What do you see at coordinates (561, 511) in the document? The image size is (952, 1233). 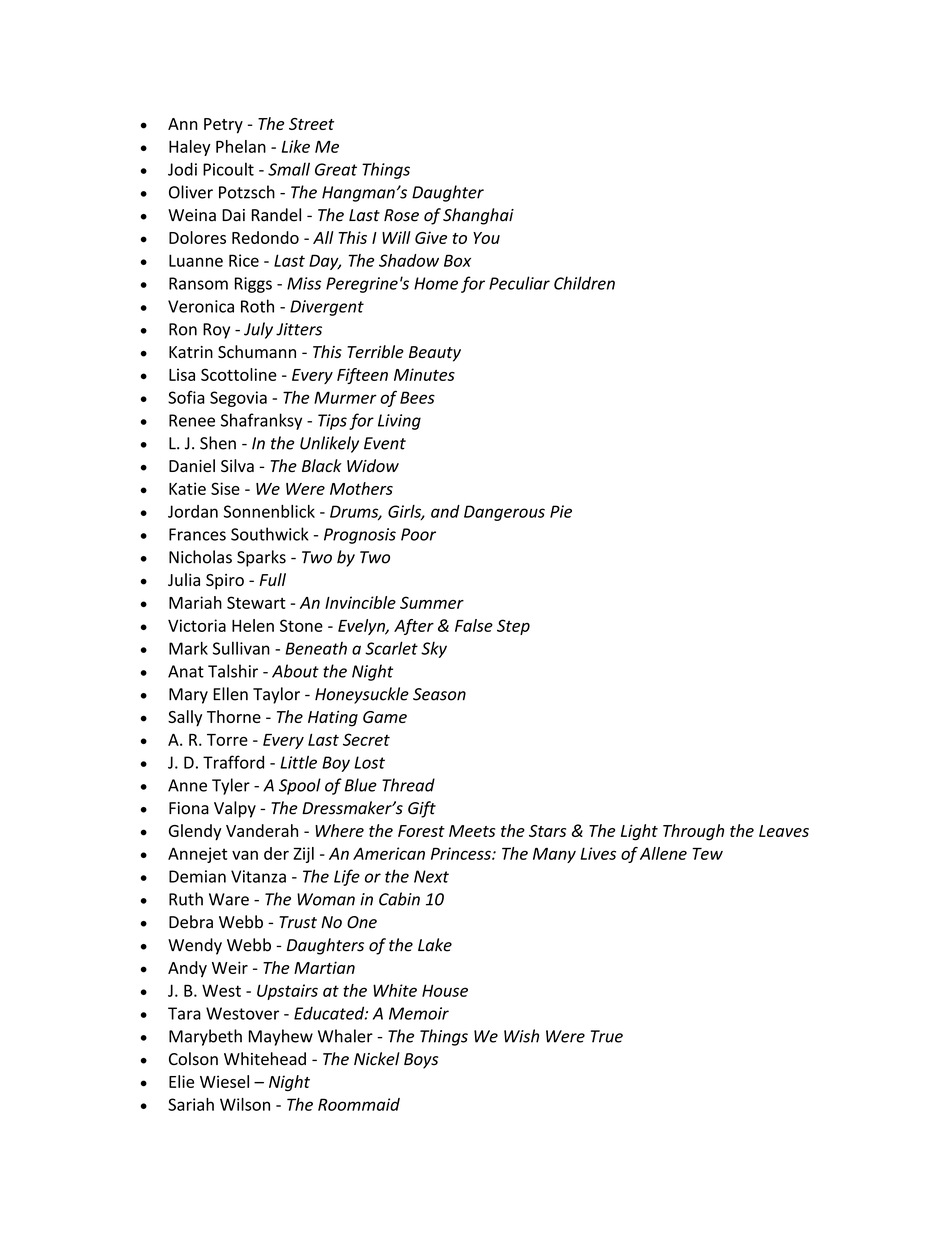 I see `Pie` at bounding box center [561, 511].
